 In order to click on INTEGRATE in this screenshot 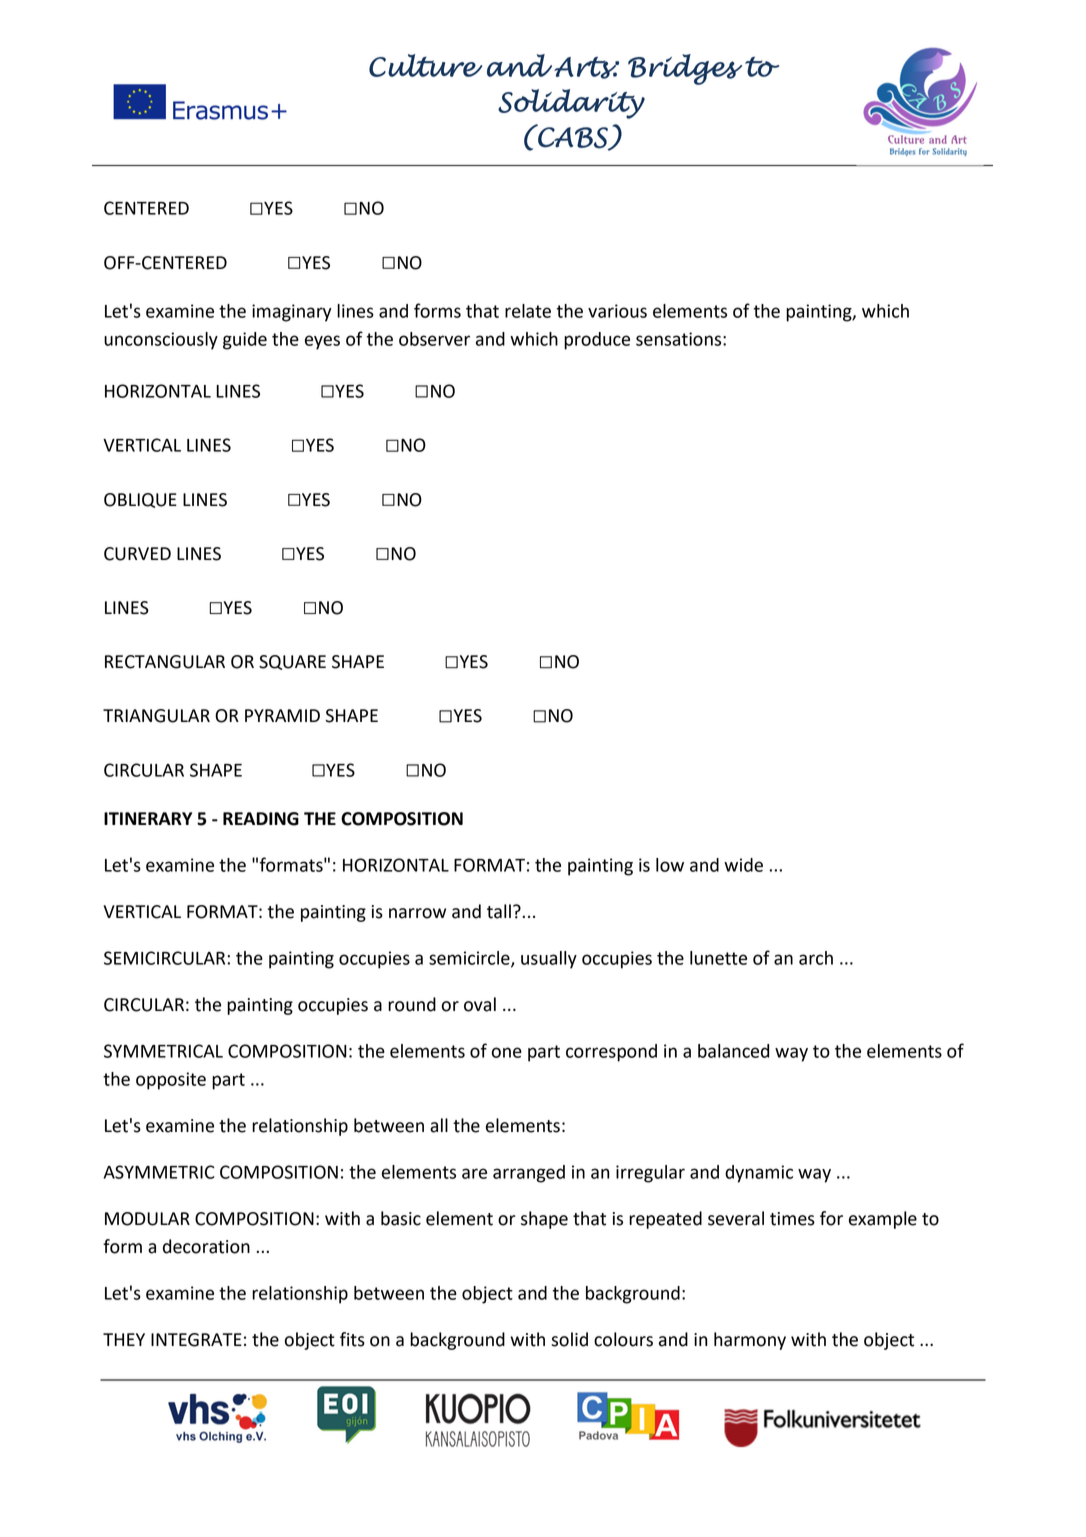, I will do `click(196, 1340)`.
